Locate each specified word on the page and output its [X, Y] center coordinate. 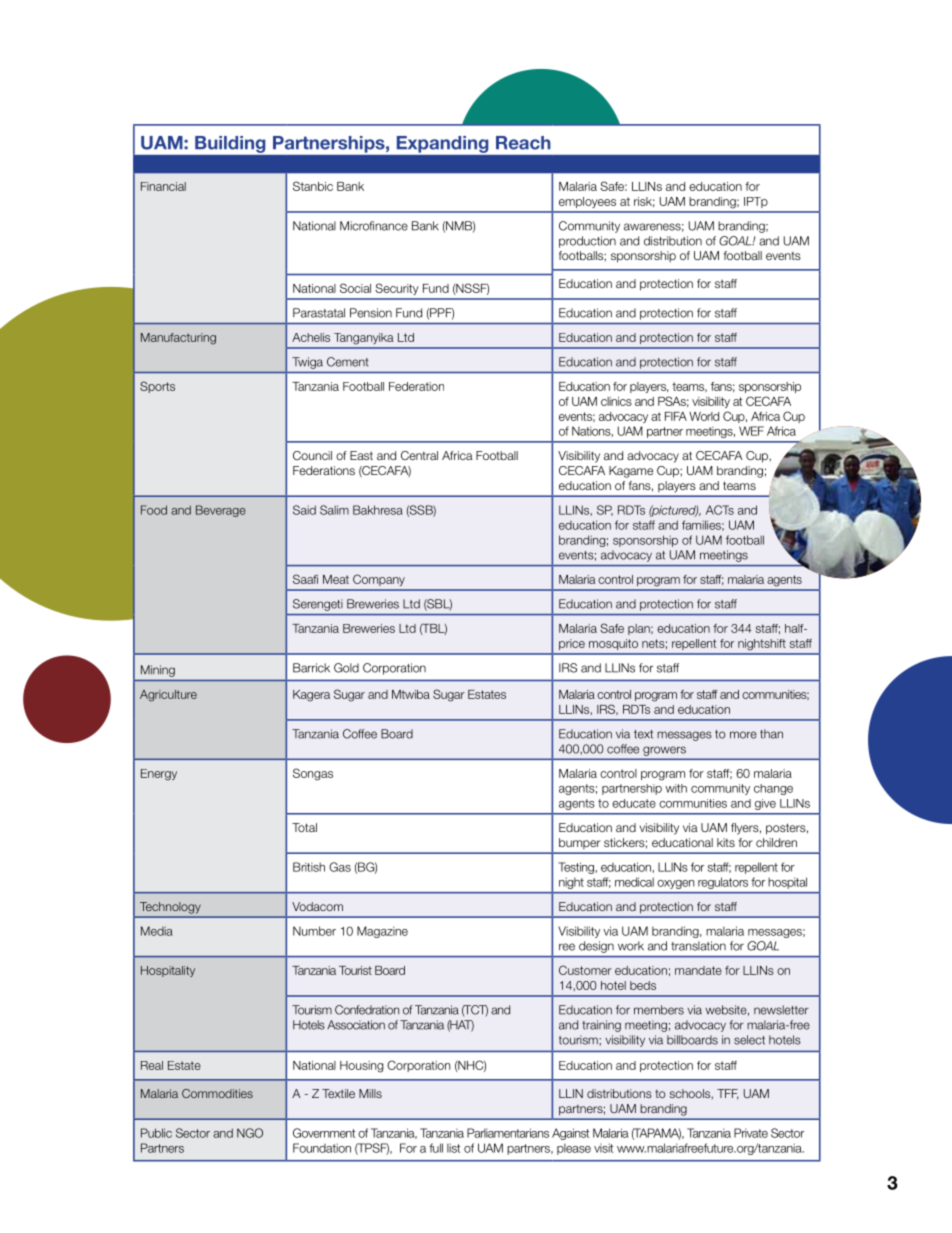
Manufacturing [178, 338]
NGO [250, 1133]
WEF [751, 431]
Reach [523, 143]
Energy [159, 775]
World [704, 416]
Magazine [382, 932]
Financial [163, 186]
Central [419, 455]
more [743, 735]
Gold [346, 668]
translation [698, 946]
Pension [371, 313]
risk [644, 202]
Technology [170, 908]
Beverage [221, 511]
